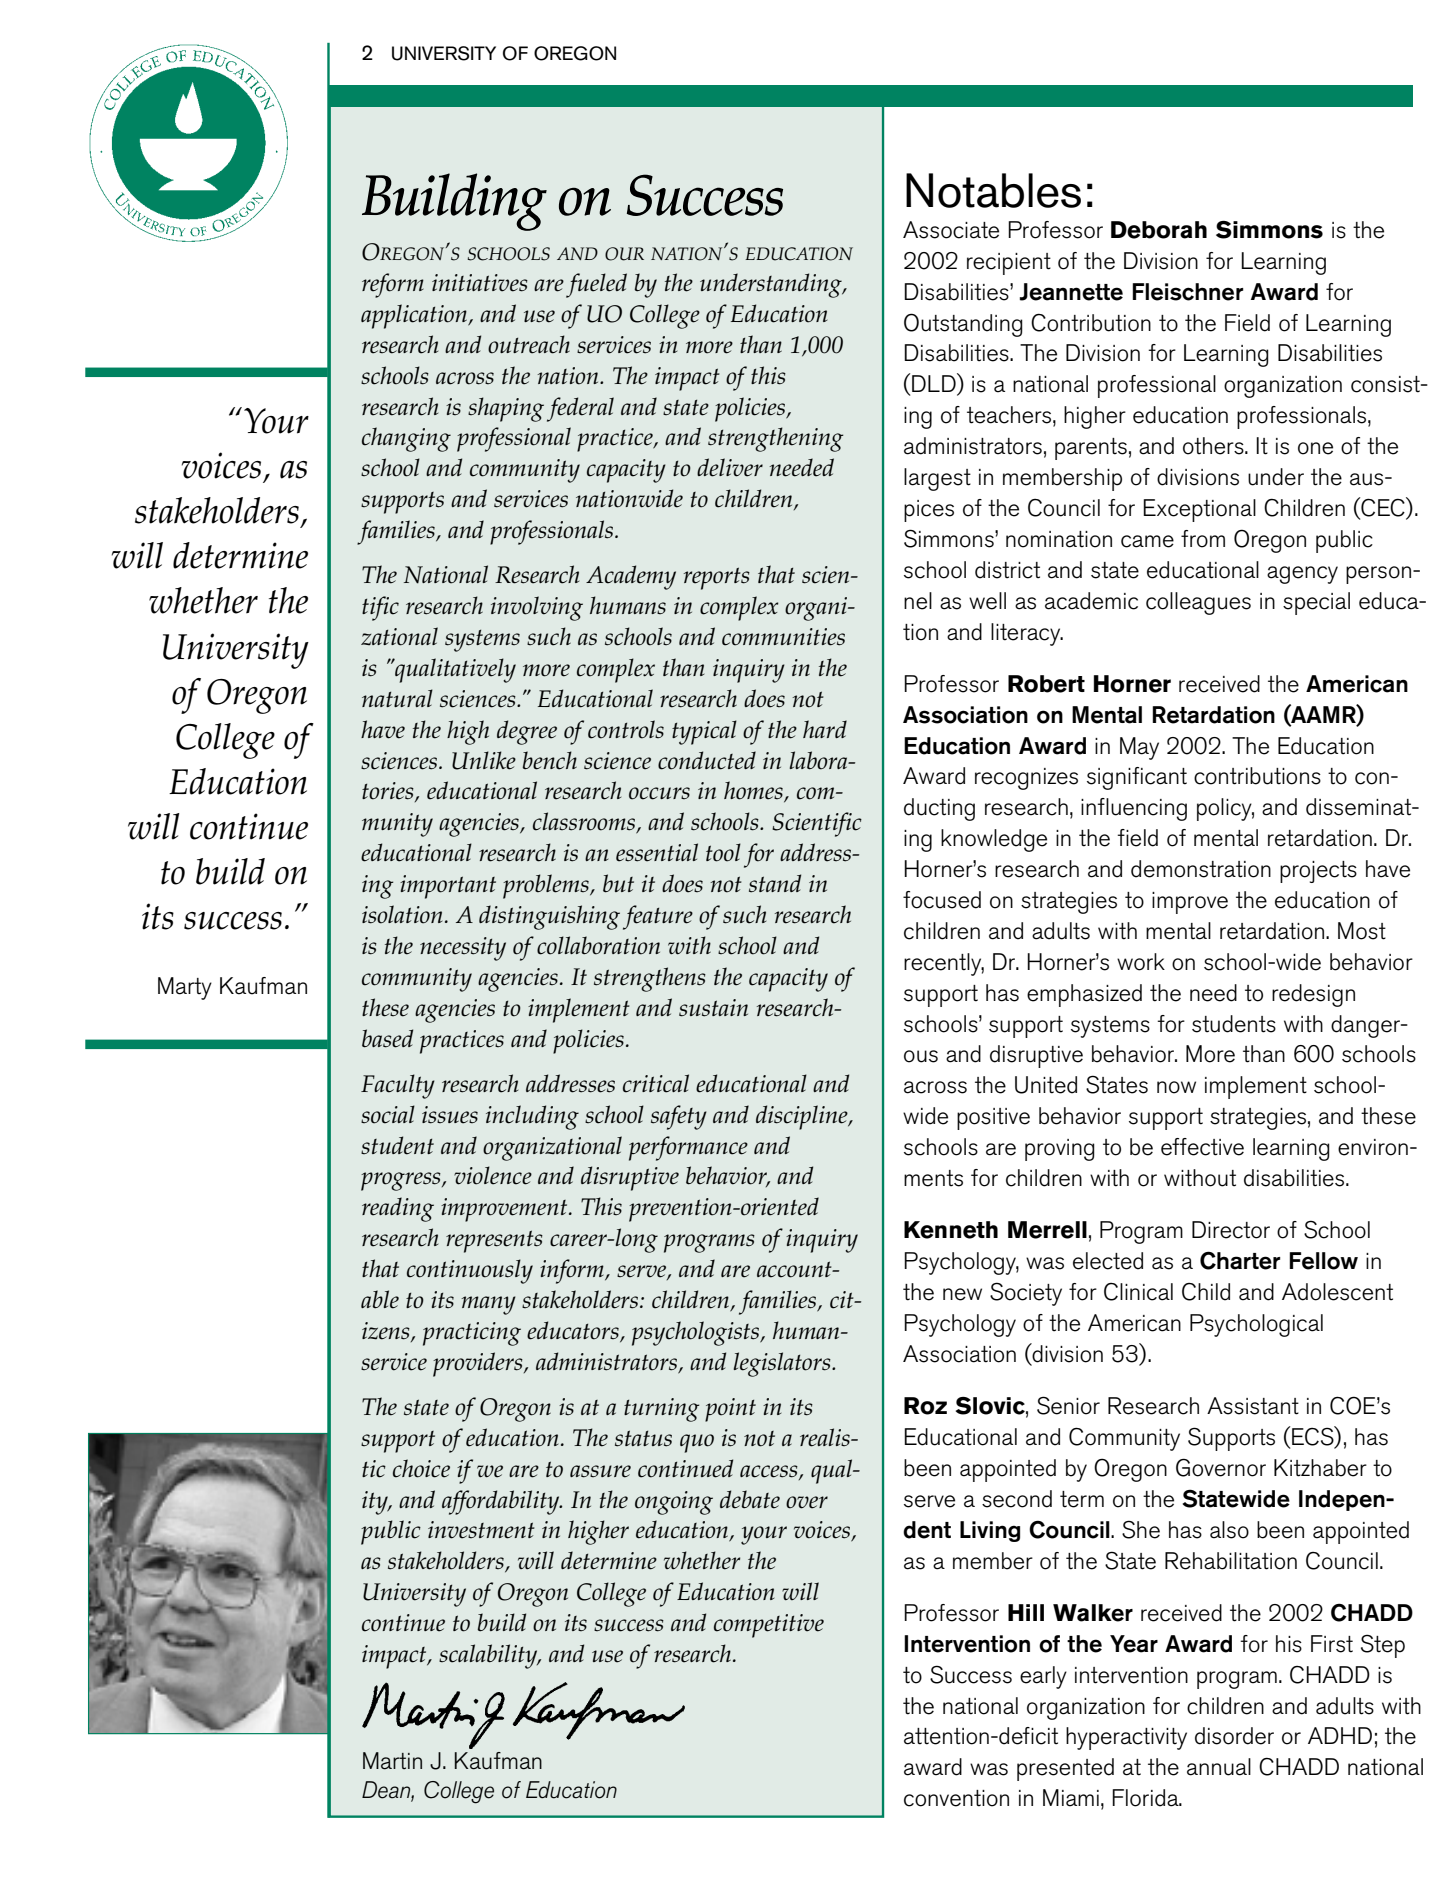 This screenshot has width=1455, height=1882. I want to click on Assistant, so click(1253, 1406).
